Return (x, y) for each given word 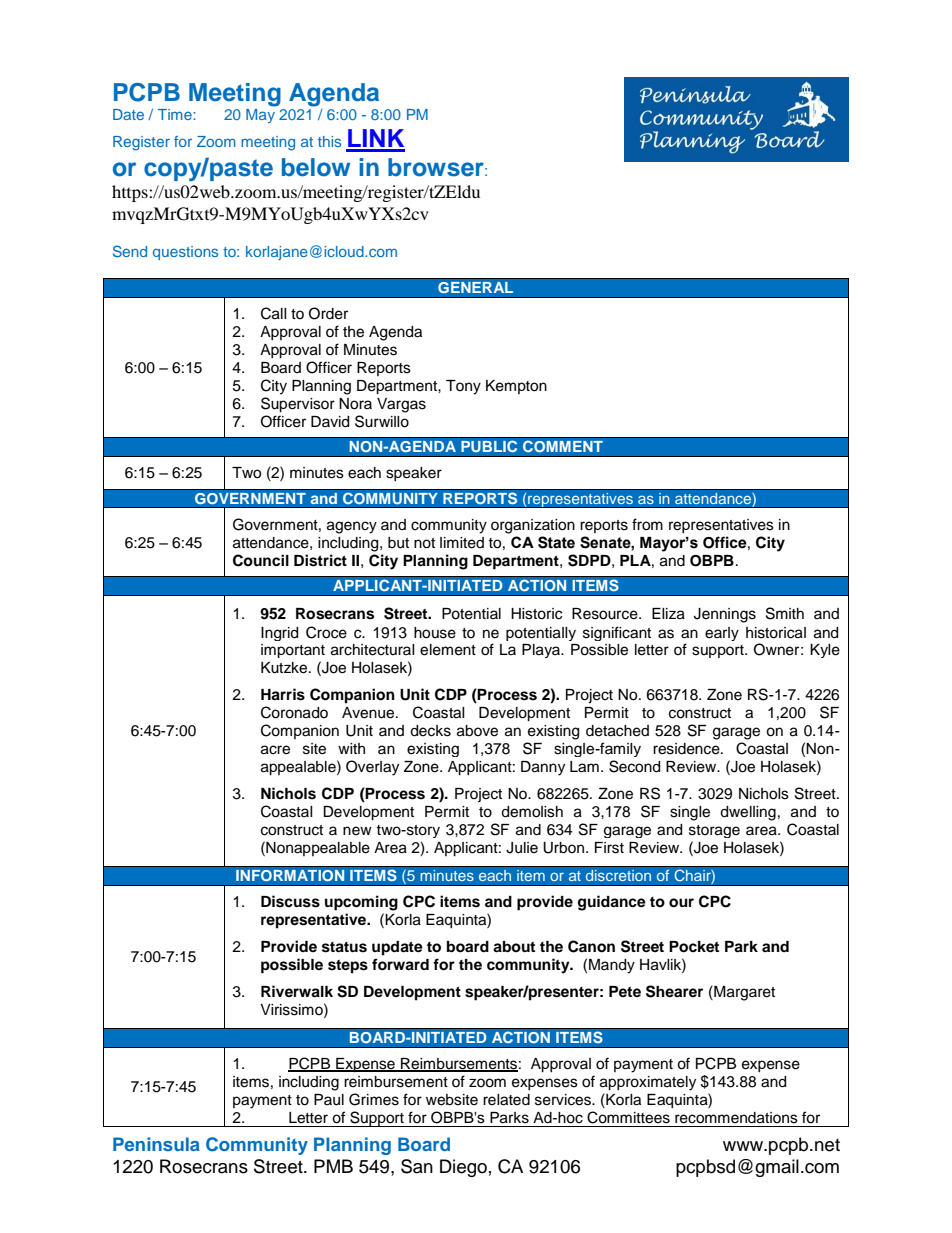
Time (176, 114)
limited (462, 543)
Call (274, 313)
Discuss (290, 901)
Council (261, 560)
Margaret (743, 993)
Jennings (725, 615)
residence (687, 749)
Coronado (294, 712)
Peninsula (156, 1144)
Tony (463, 387)
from (647, 524)
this (329, 141)
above (477, 731)
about (514, 947)
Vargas (401, 405)
